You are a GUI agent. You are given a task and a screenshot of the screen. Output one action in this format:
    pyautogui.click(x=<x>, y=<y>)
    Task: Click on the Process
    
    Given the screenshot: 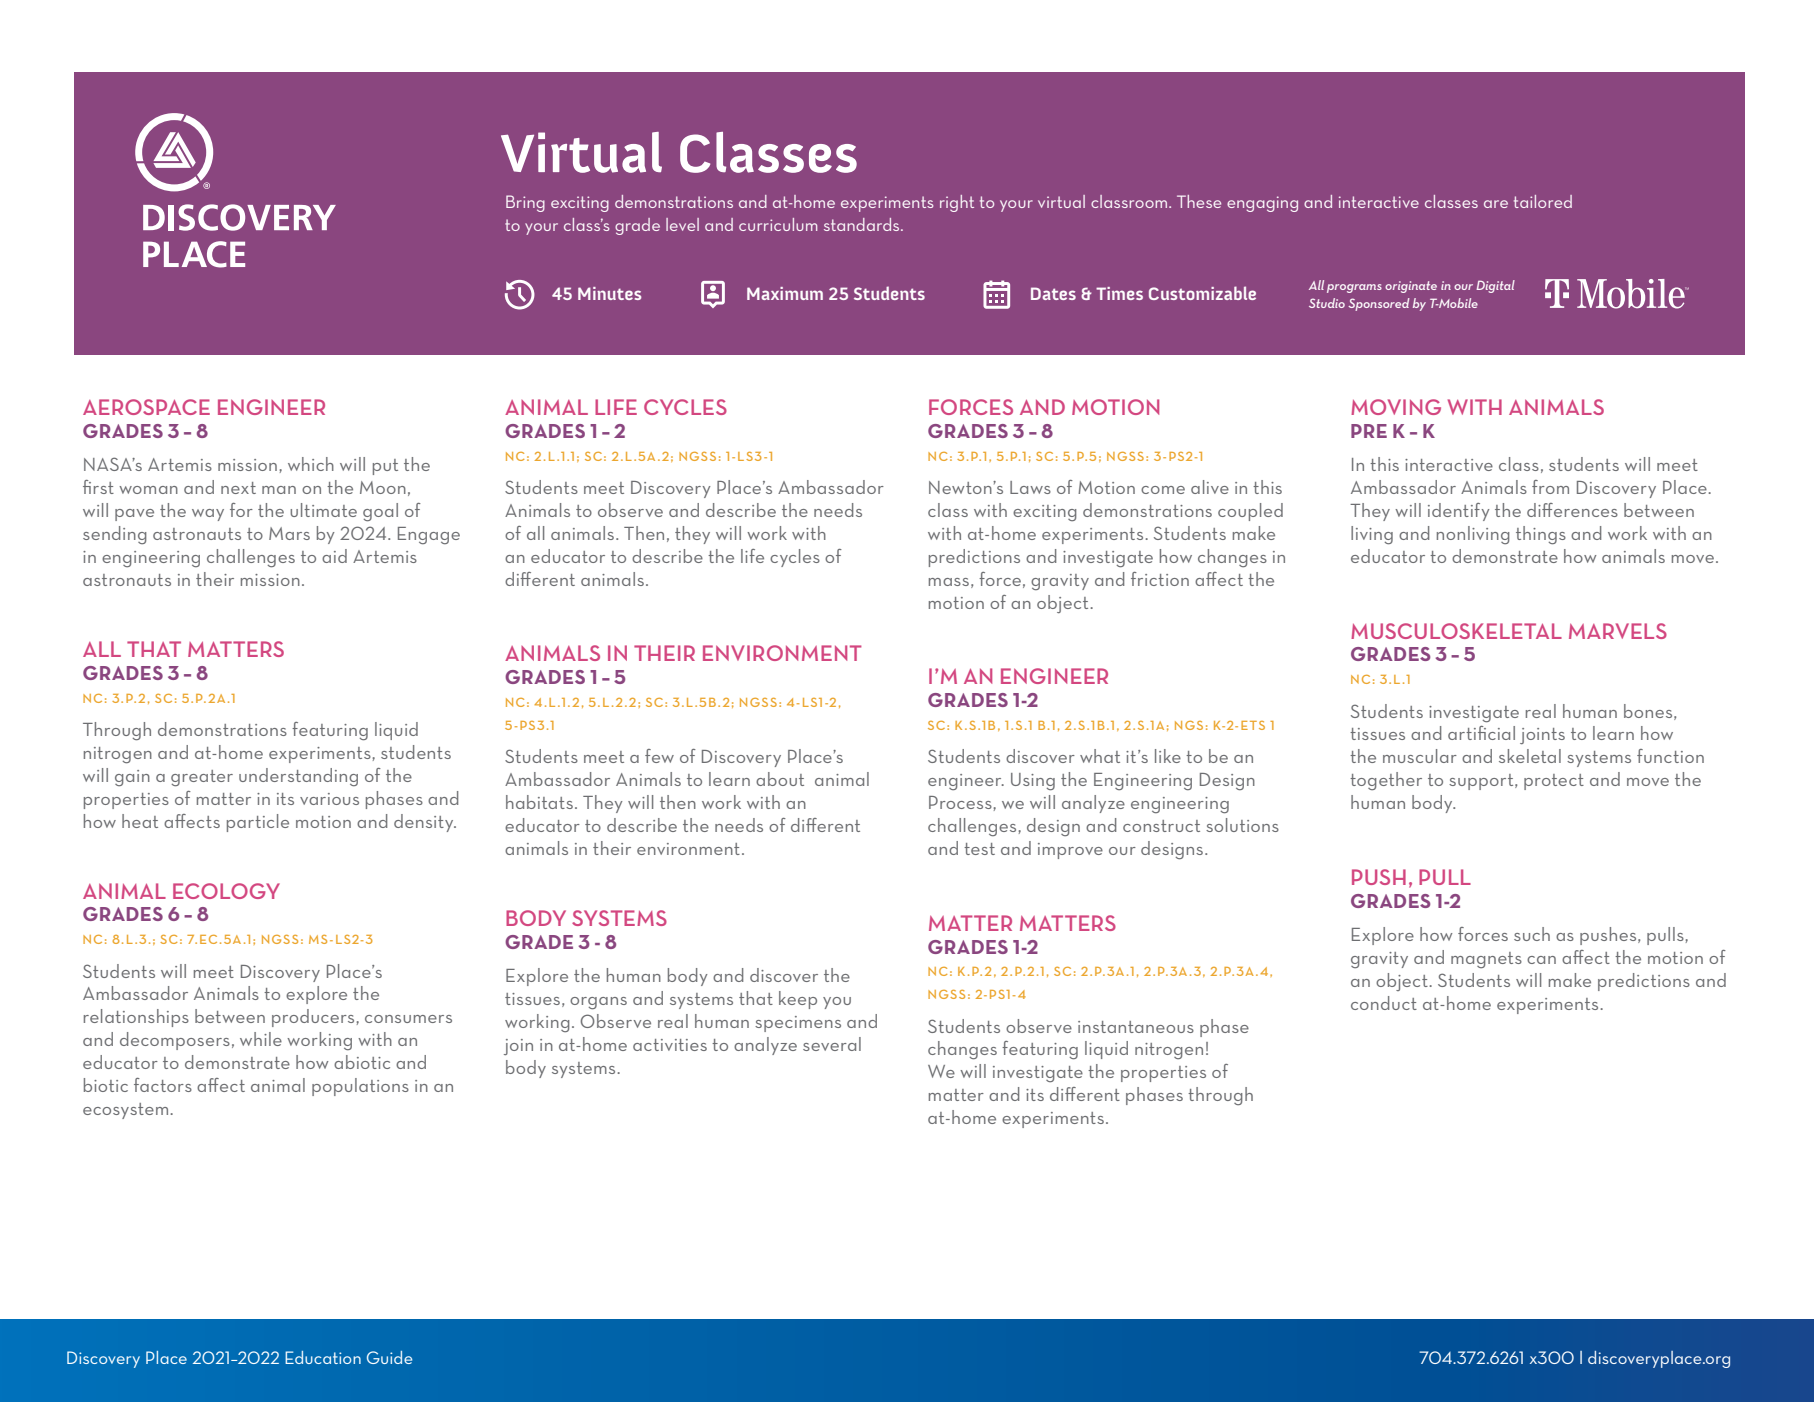 What is the action you would take?
    pyautogui.click(x=960, y=802)
